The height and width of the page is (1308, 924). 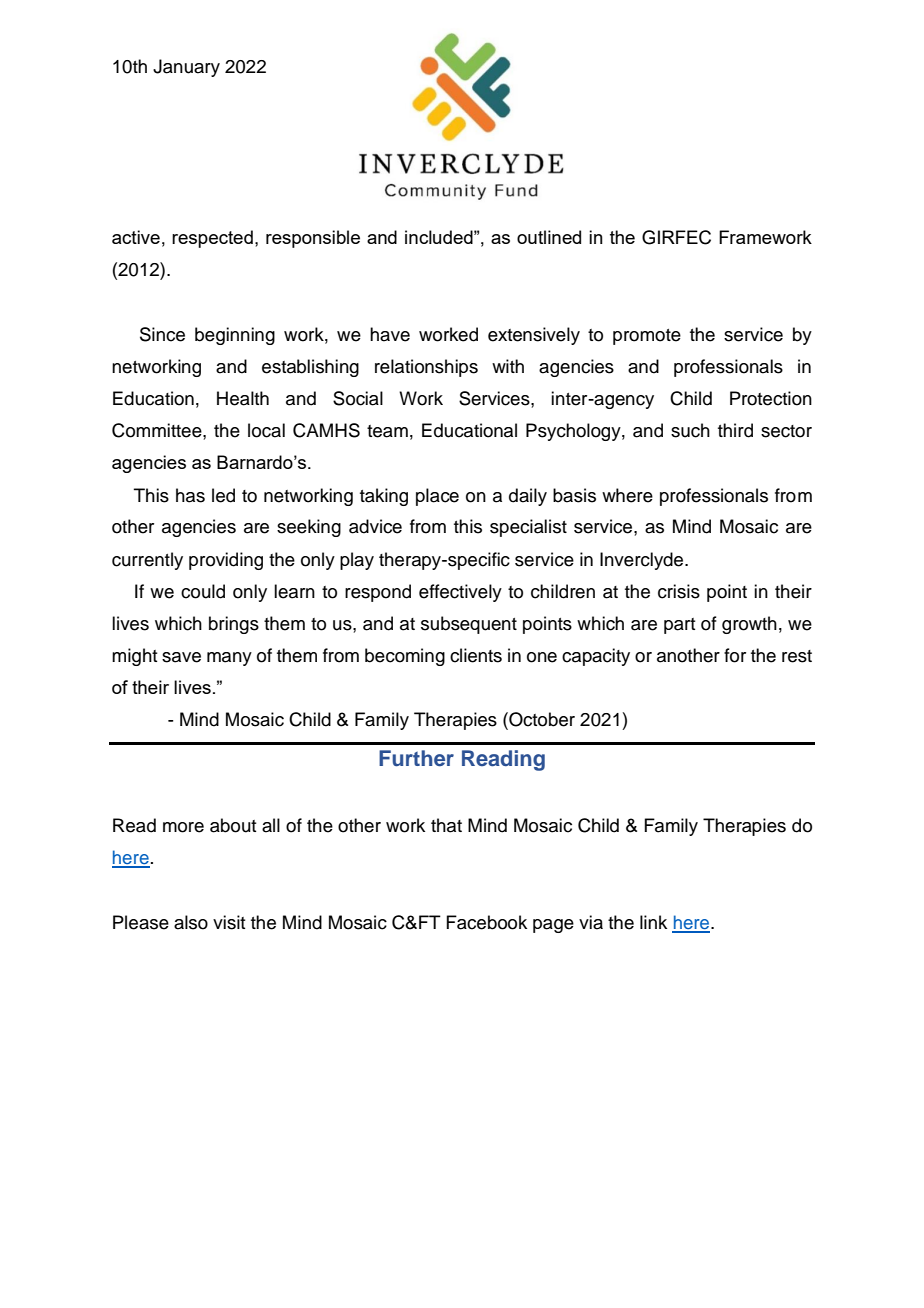 I want to click on January, so click(x=186, y=68).
